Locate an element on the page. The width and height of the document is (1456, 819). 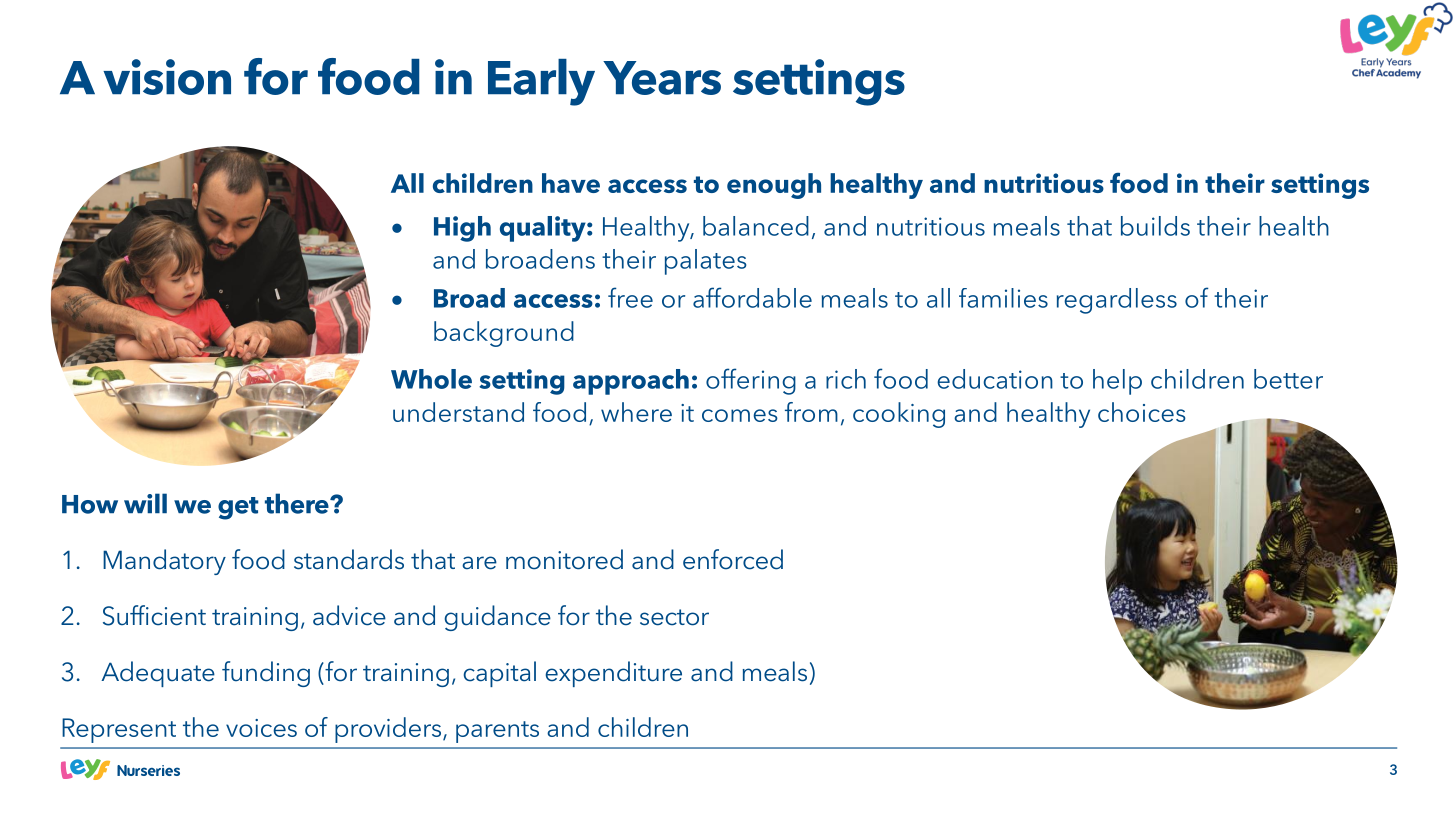
expenditure is located at coordinates (614, 674).
